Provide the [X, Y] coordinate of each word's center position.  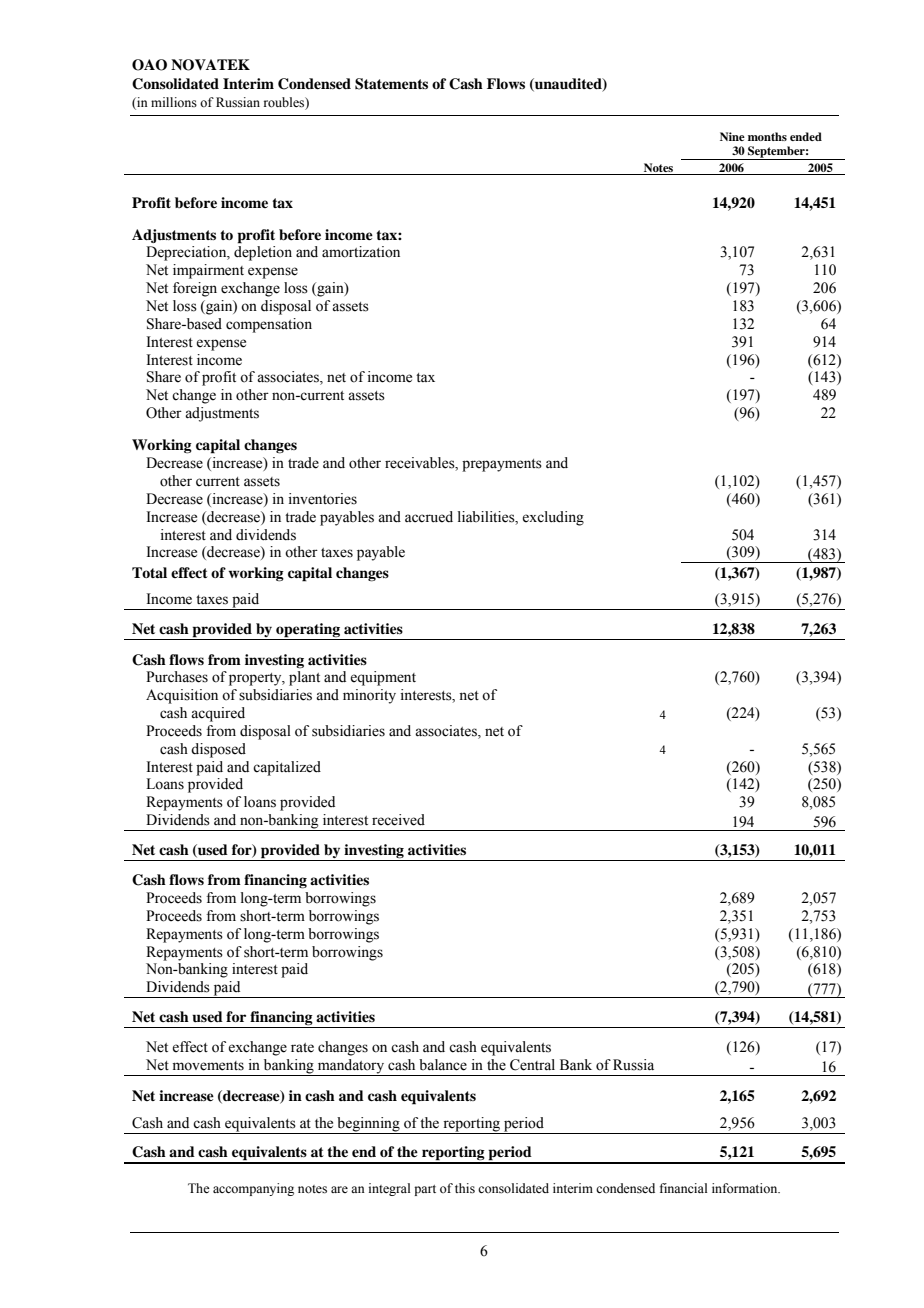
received [398, 820]
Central [532, 1065]
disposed [218, 750]
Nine [732, 136]
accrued [429, 517]
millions [174, 102]
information [746, 1188]
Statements [391, 84]
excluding [553, 518]
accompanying [253, 1189]
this [465, 1188]
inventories [323, 499]
